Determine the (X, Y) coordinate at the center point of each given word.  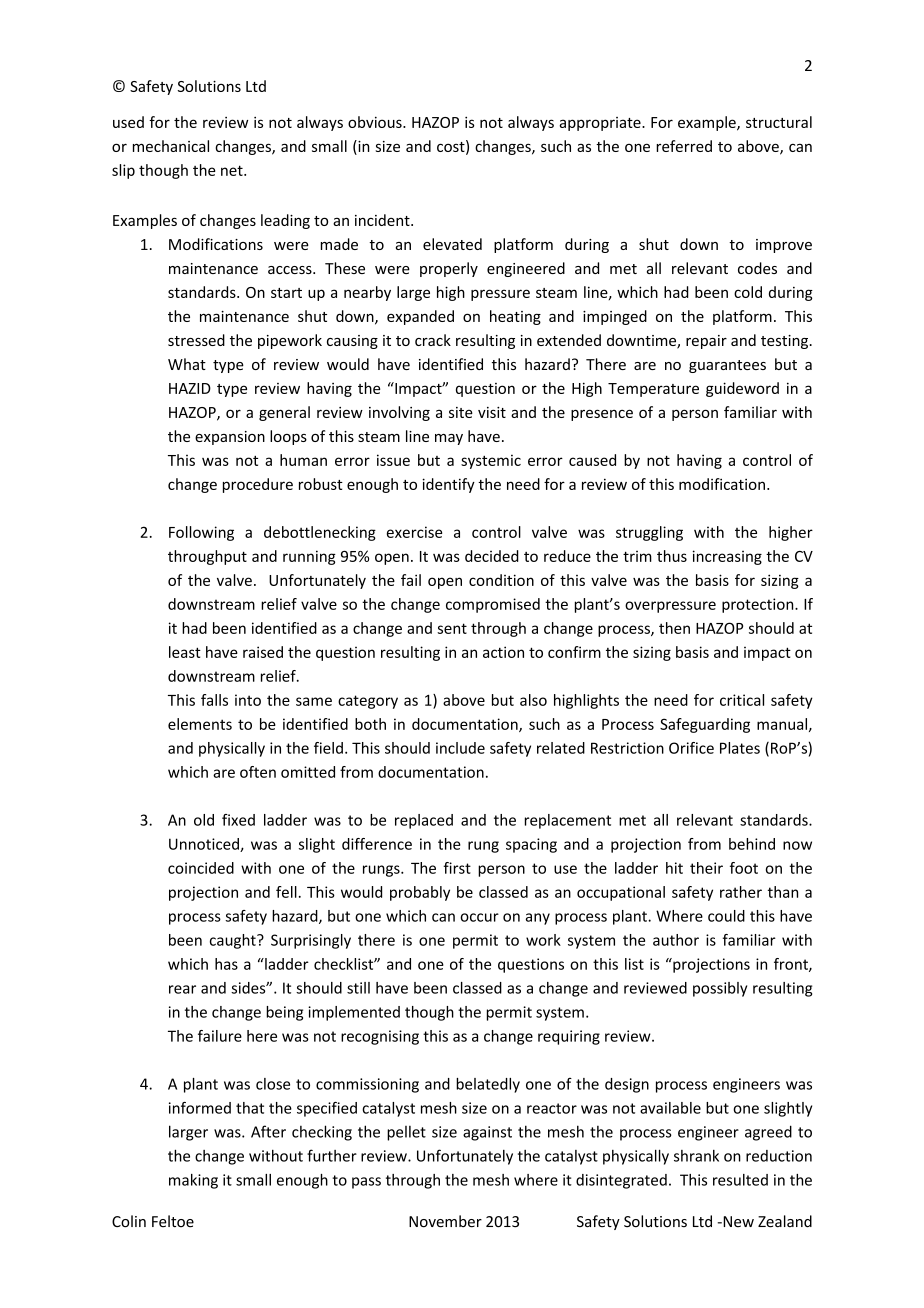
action (503, 652)
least (185, 652)
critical (742, 700)
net (233, 170)
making (193, 1181)
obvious (376, 122)
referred (684, 146)
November (445, 1221)
